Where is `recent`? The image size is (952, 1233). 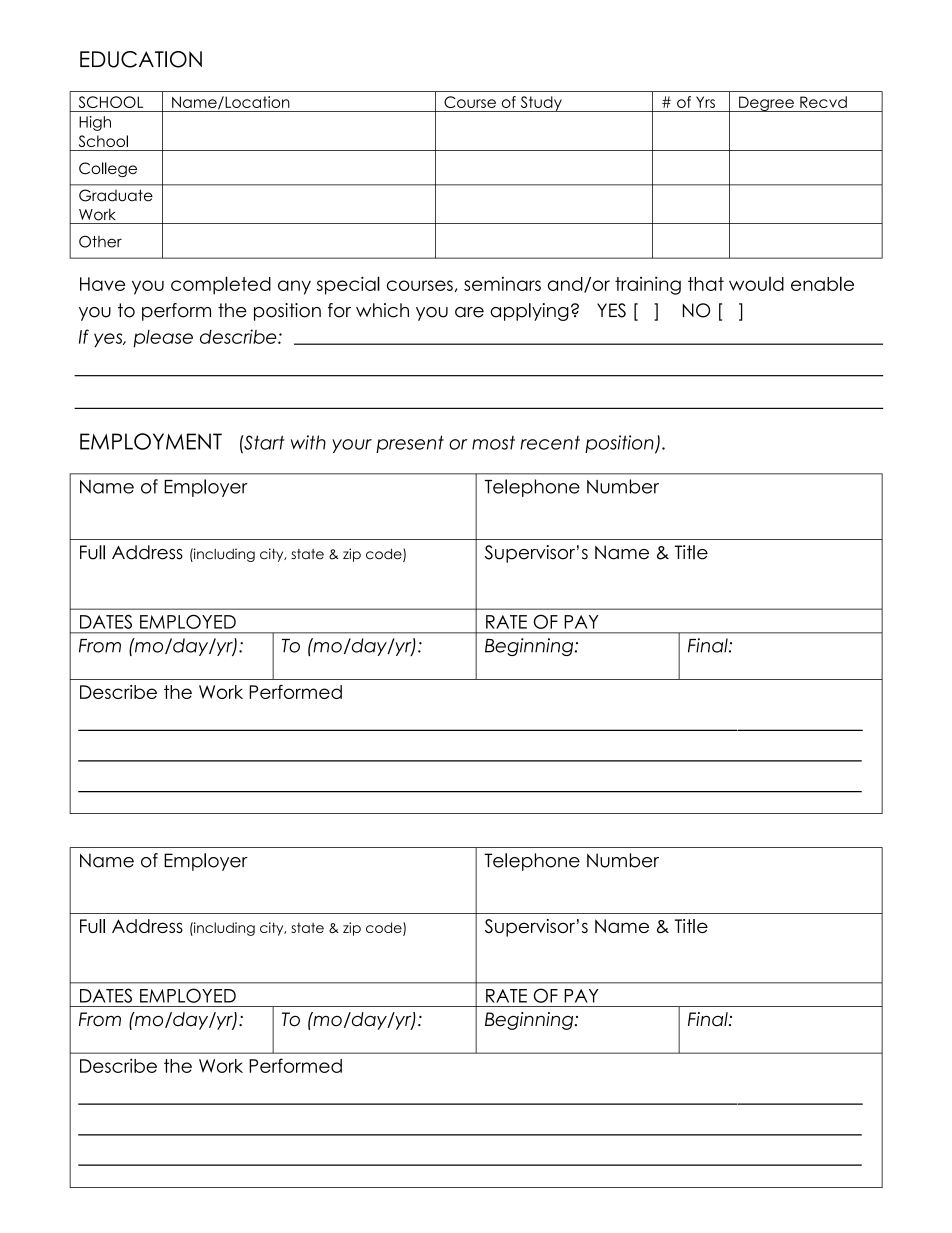
recent is located at coordinates (550, 443).
